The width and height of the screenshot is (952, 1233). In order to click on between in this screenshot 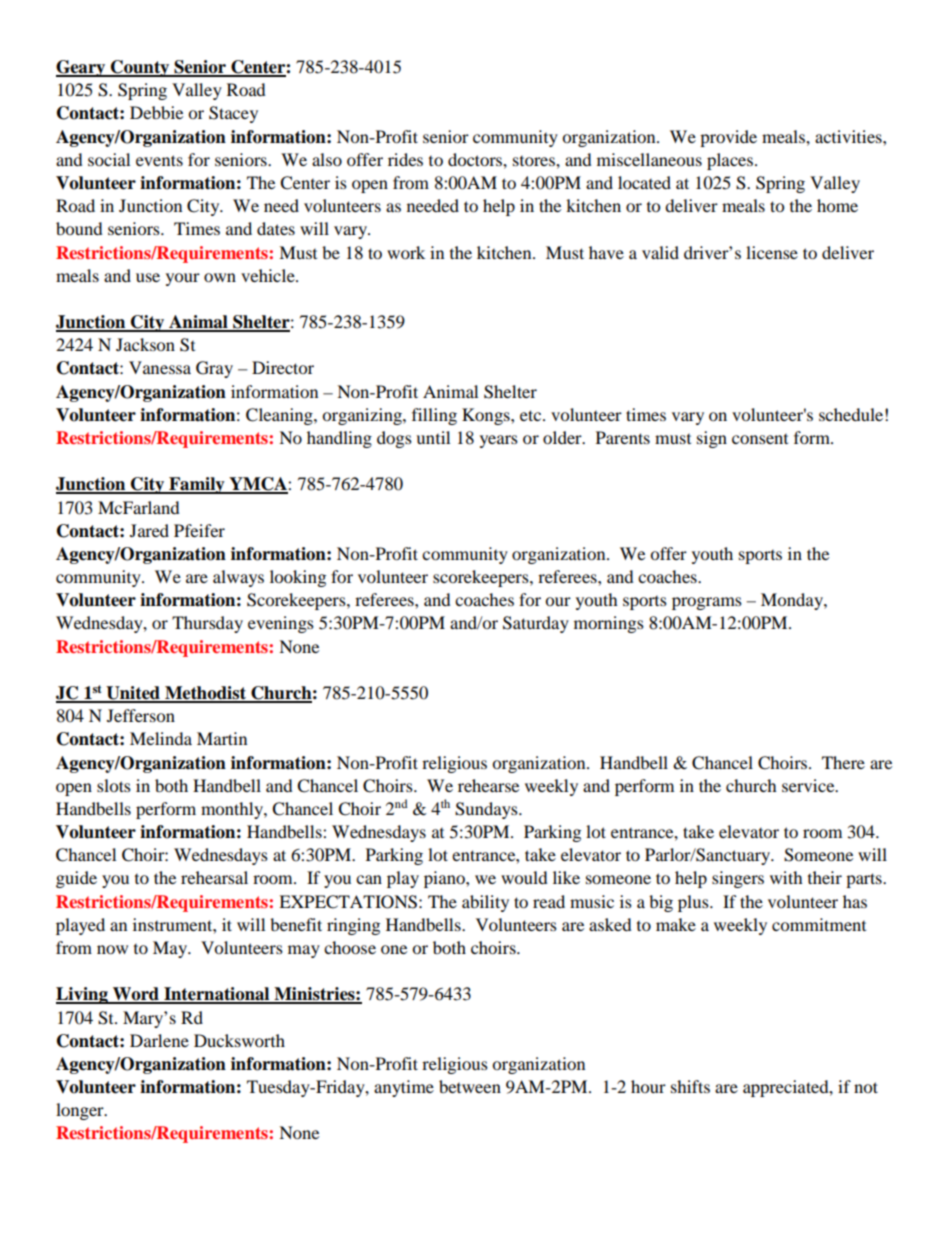, I will do `click(470, 1086)`.
